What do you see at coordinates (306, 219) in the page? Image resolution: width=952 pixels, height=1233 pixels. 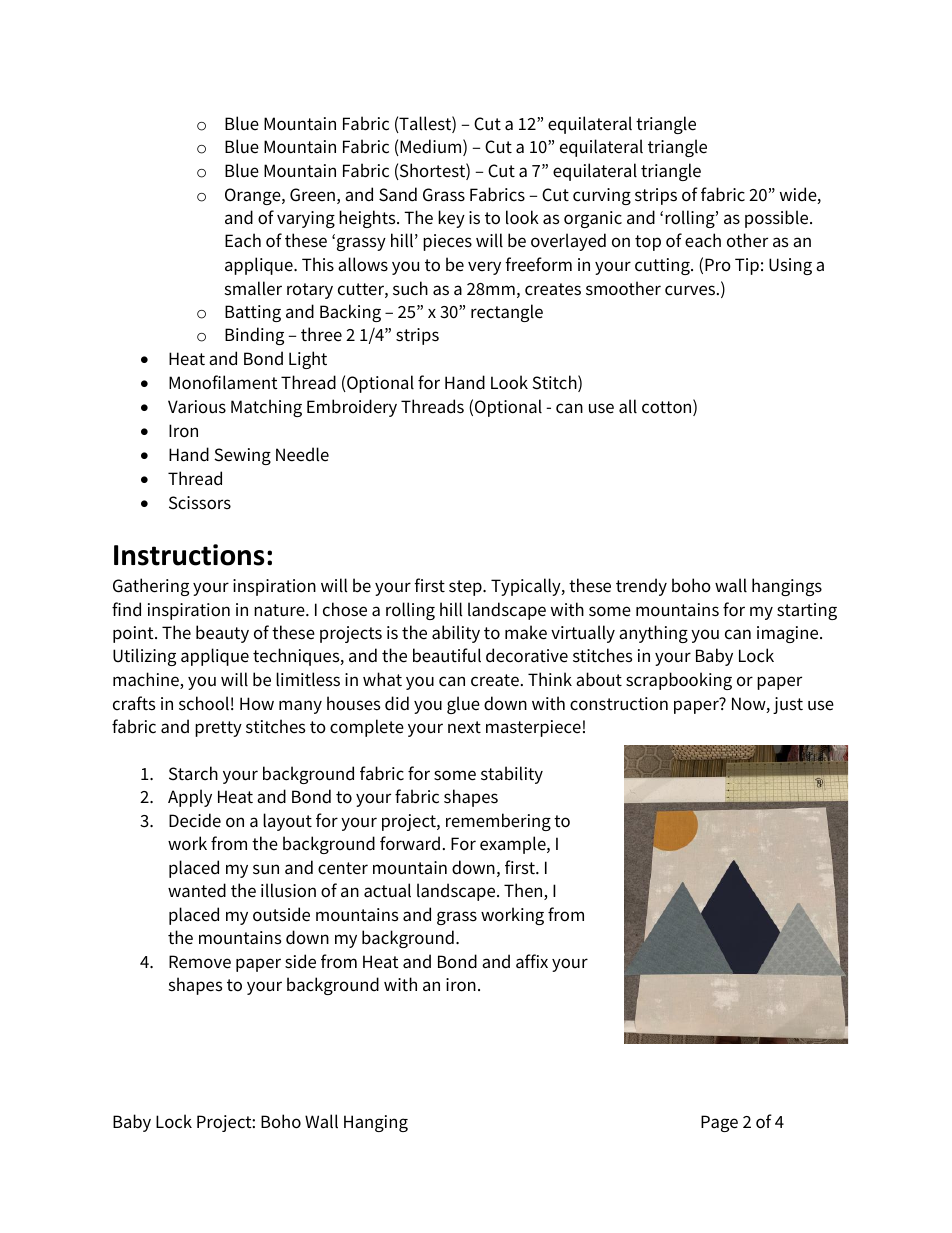 I see `varying` at bounding box center [306, 219].
